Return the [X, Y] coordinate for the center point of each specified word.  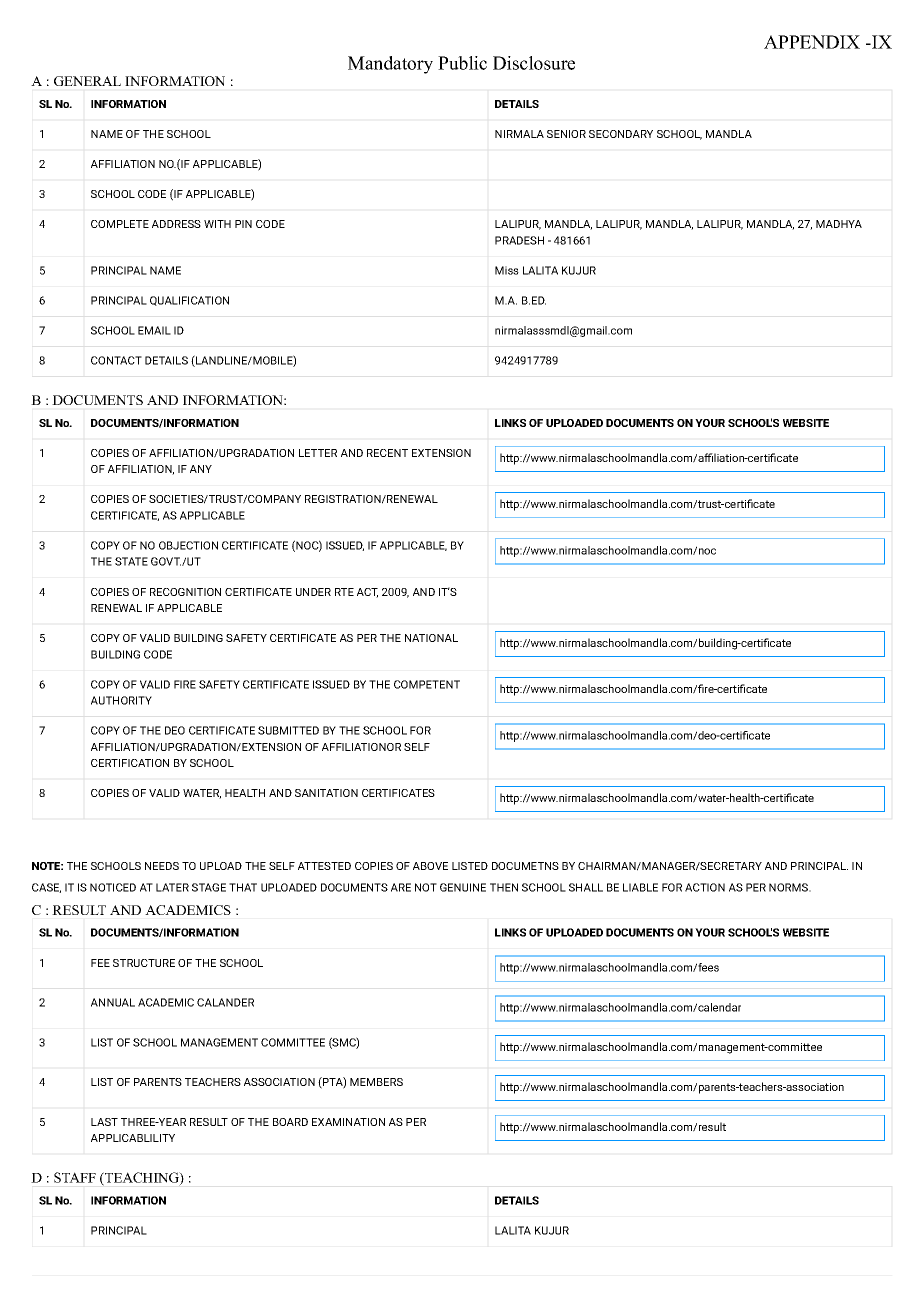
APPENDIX [812, 42]
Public [462, 63]
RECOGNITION [185, 592]
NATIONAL [431, 638]
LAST [104, 1122]
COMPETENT [427, 684]
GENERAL [87, 81]
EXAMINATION [348, 1122]
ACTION [705, 887]
